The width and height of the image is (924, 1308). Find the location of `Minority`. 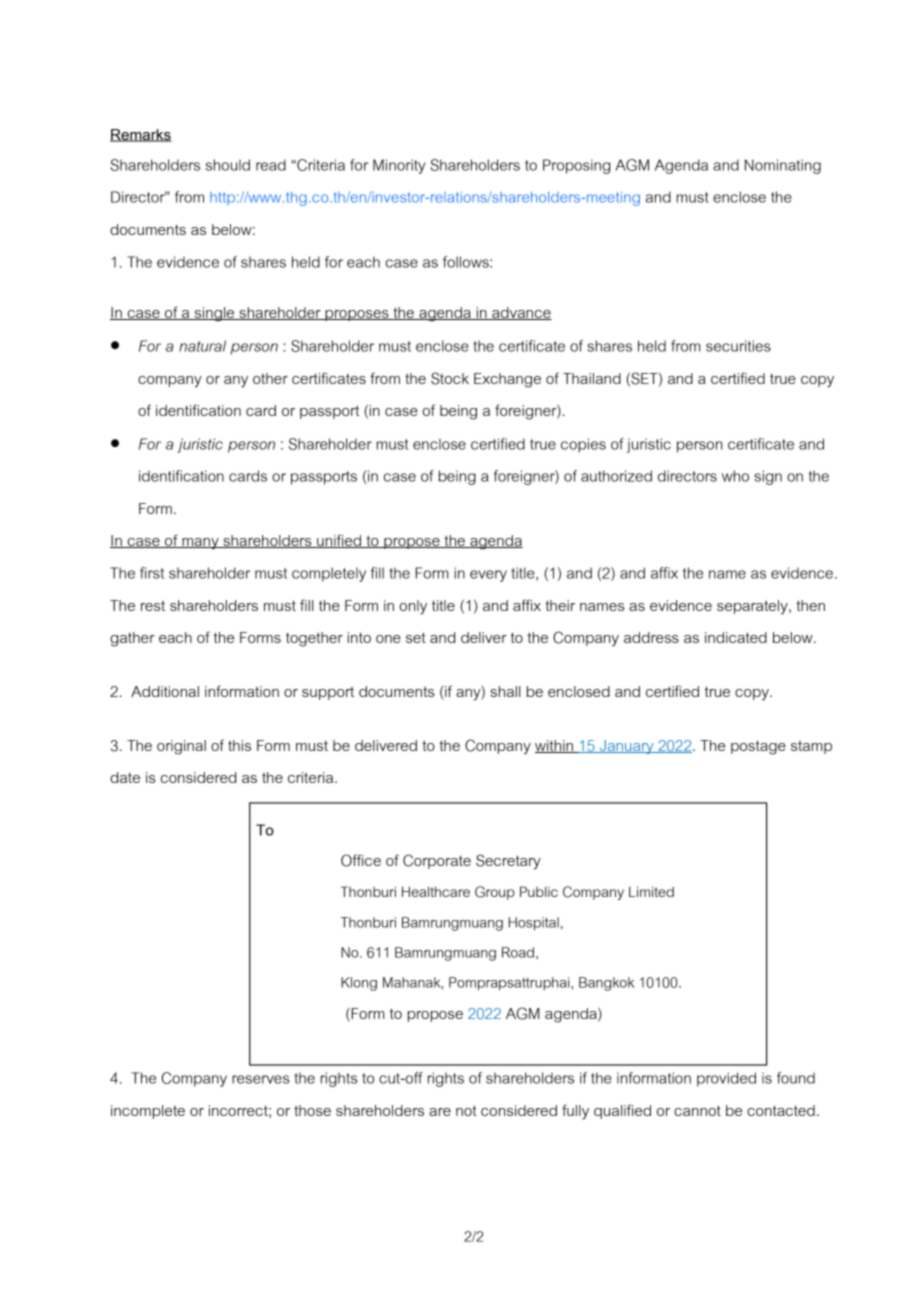

Minority is located at coordinates (399, 166).
